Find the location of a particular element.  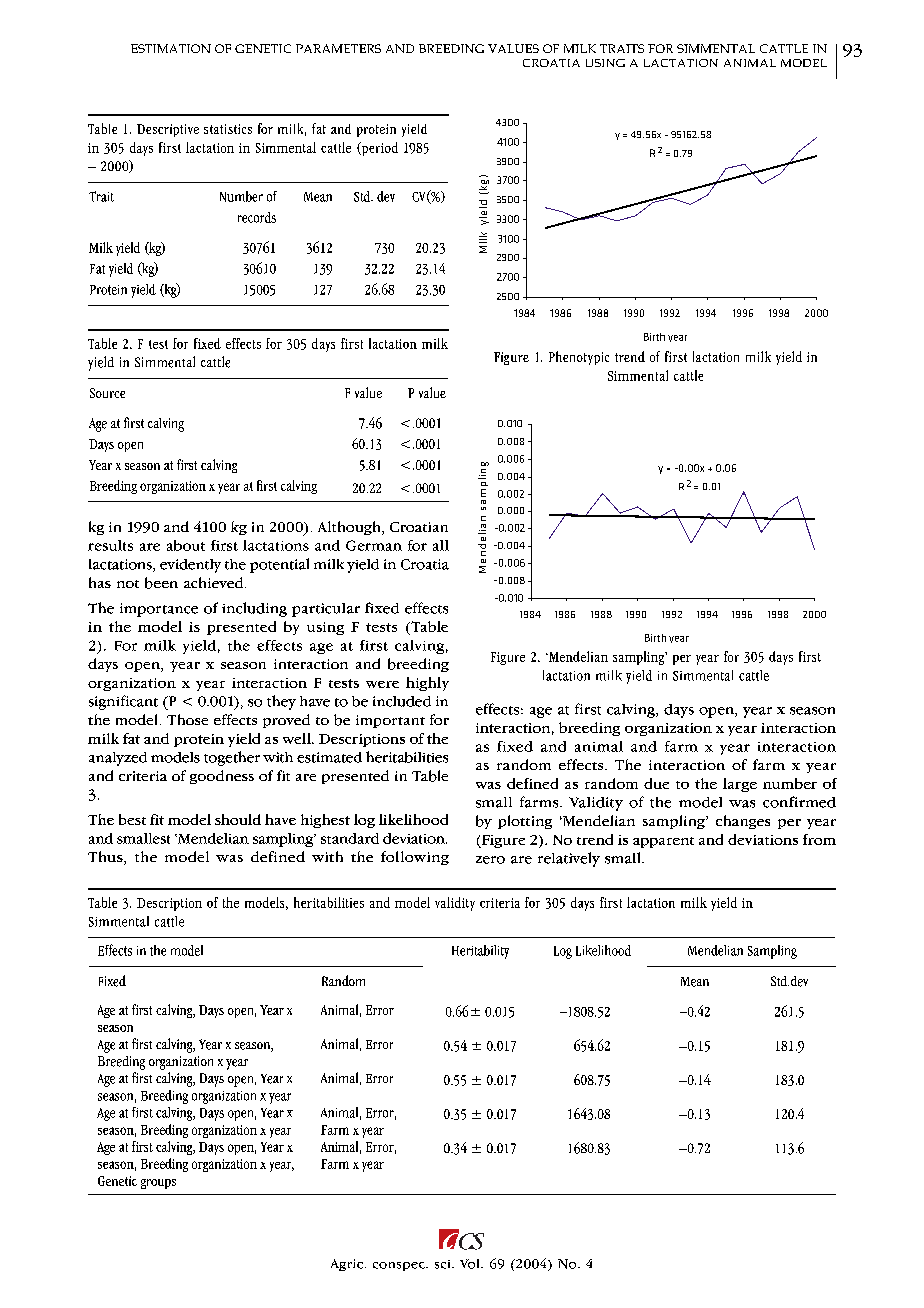

Vol is located at coordinates (471, 1264).
